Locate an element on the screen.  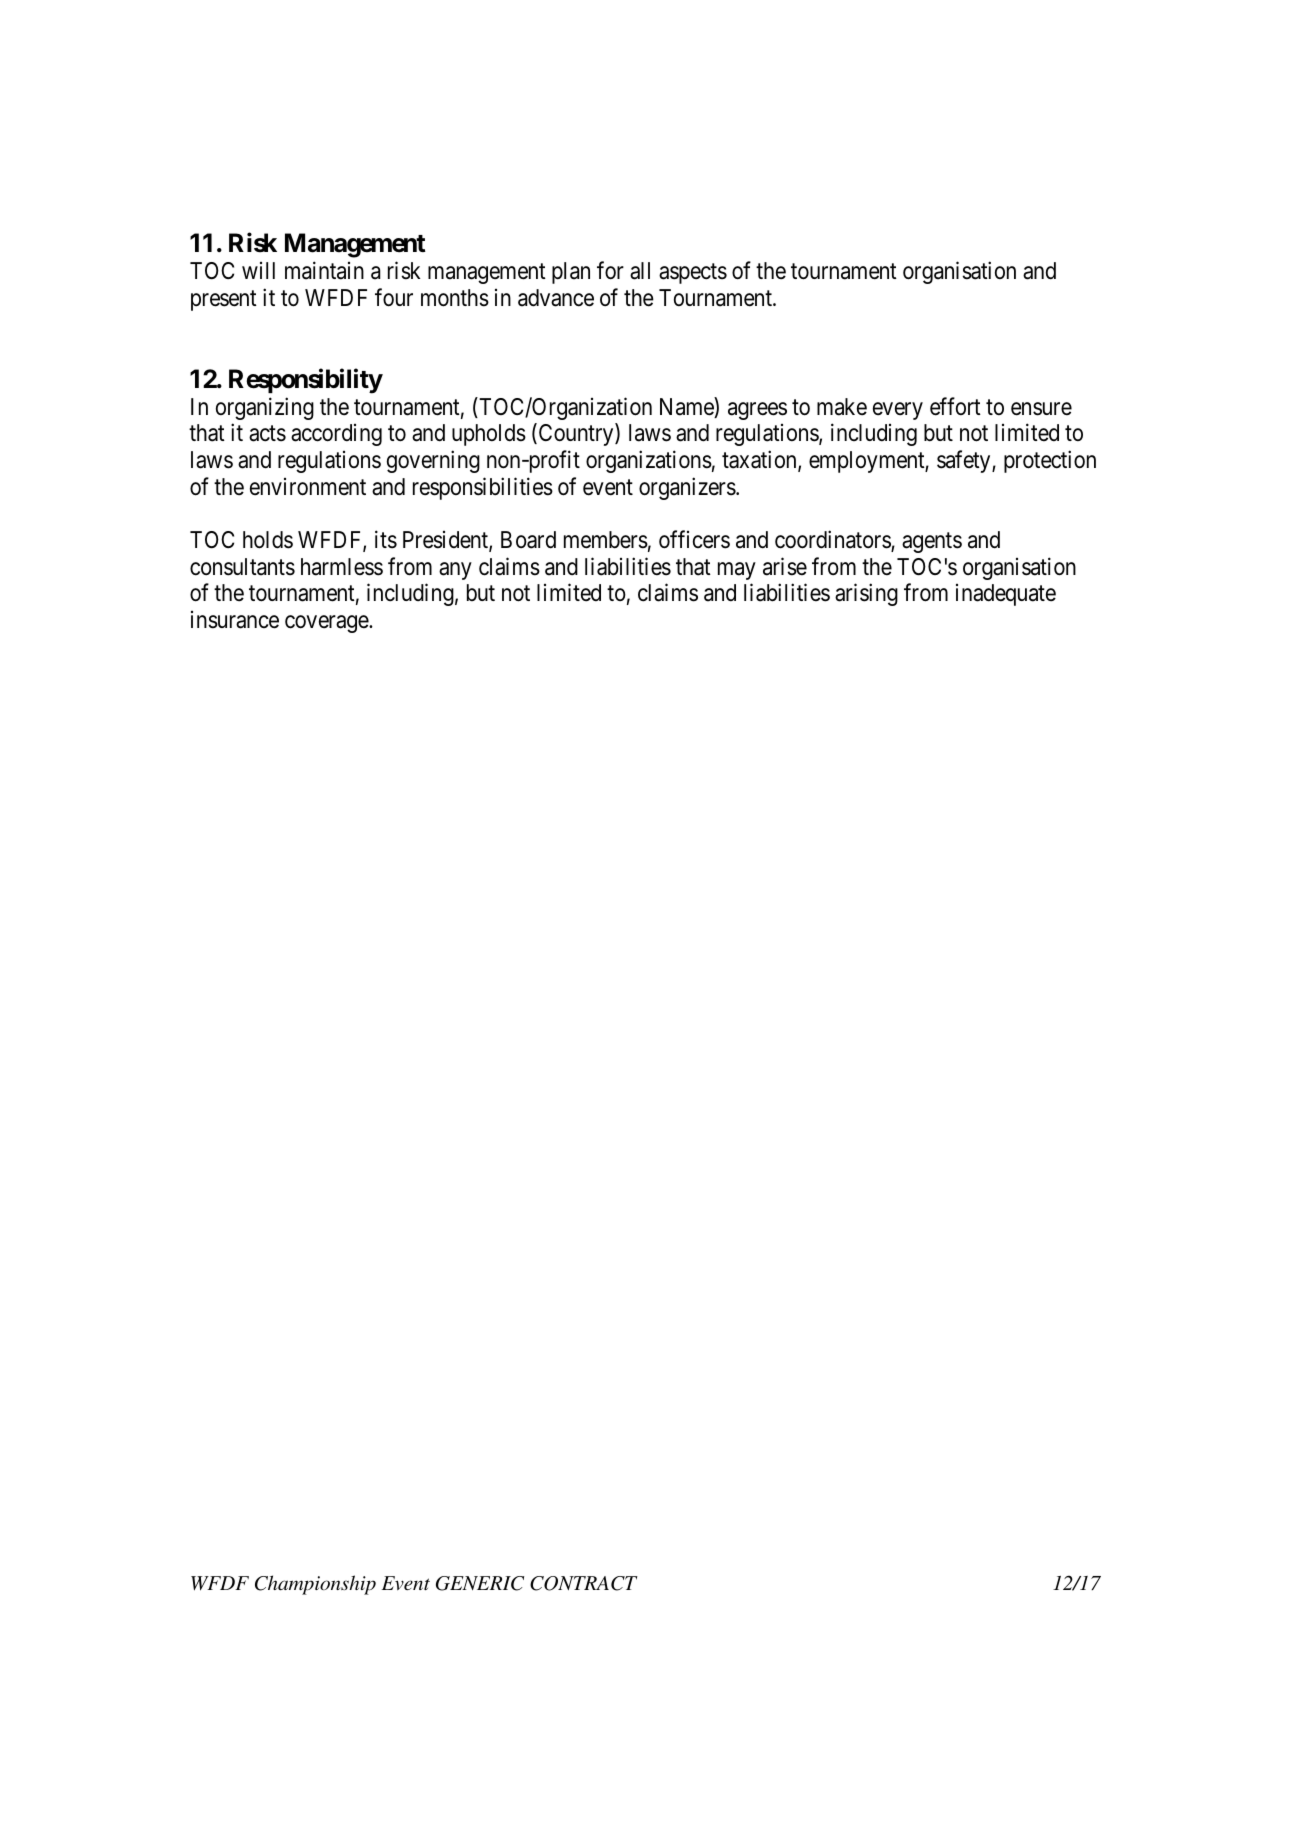
inadequate is located at coordinates (1006, 595).
